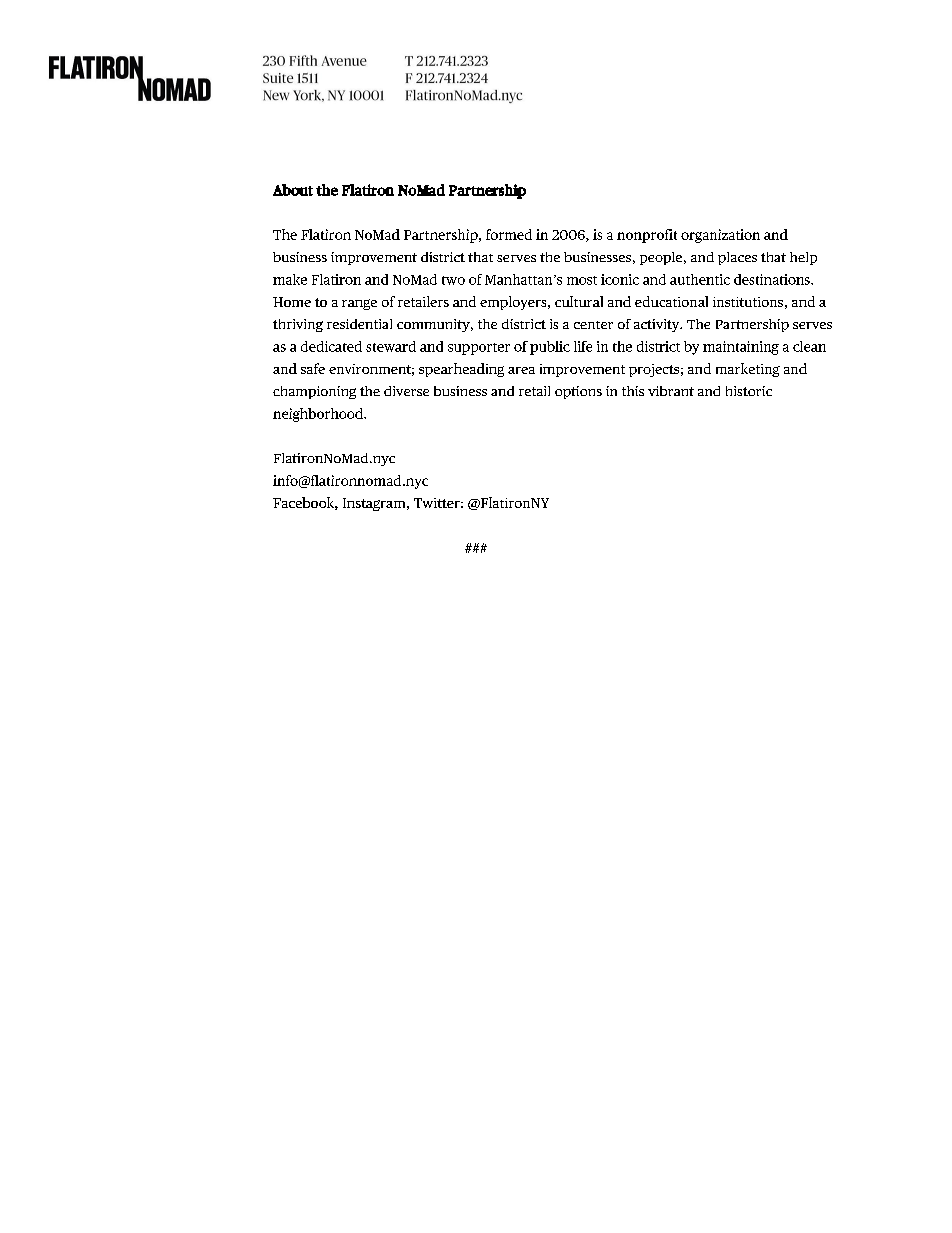 The width and height of the image is (952, 1233). I want to click on organization, so click(720, 236).
